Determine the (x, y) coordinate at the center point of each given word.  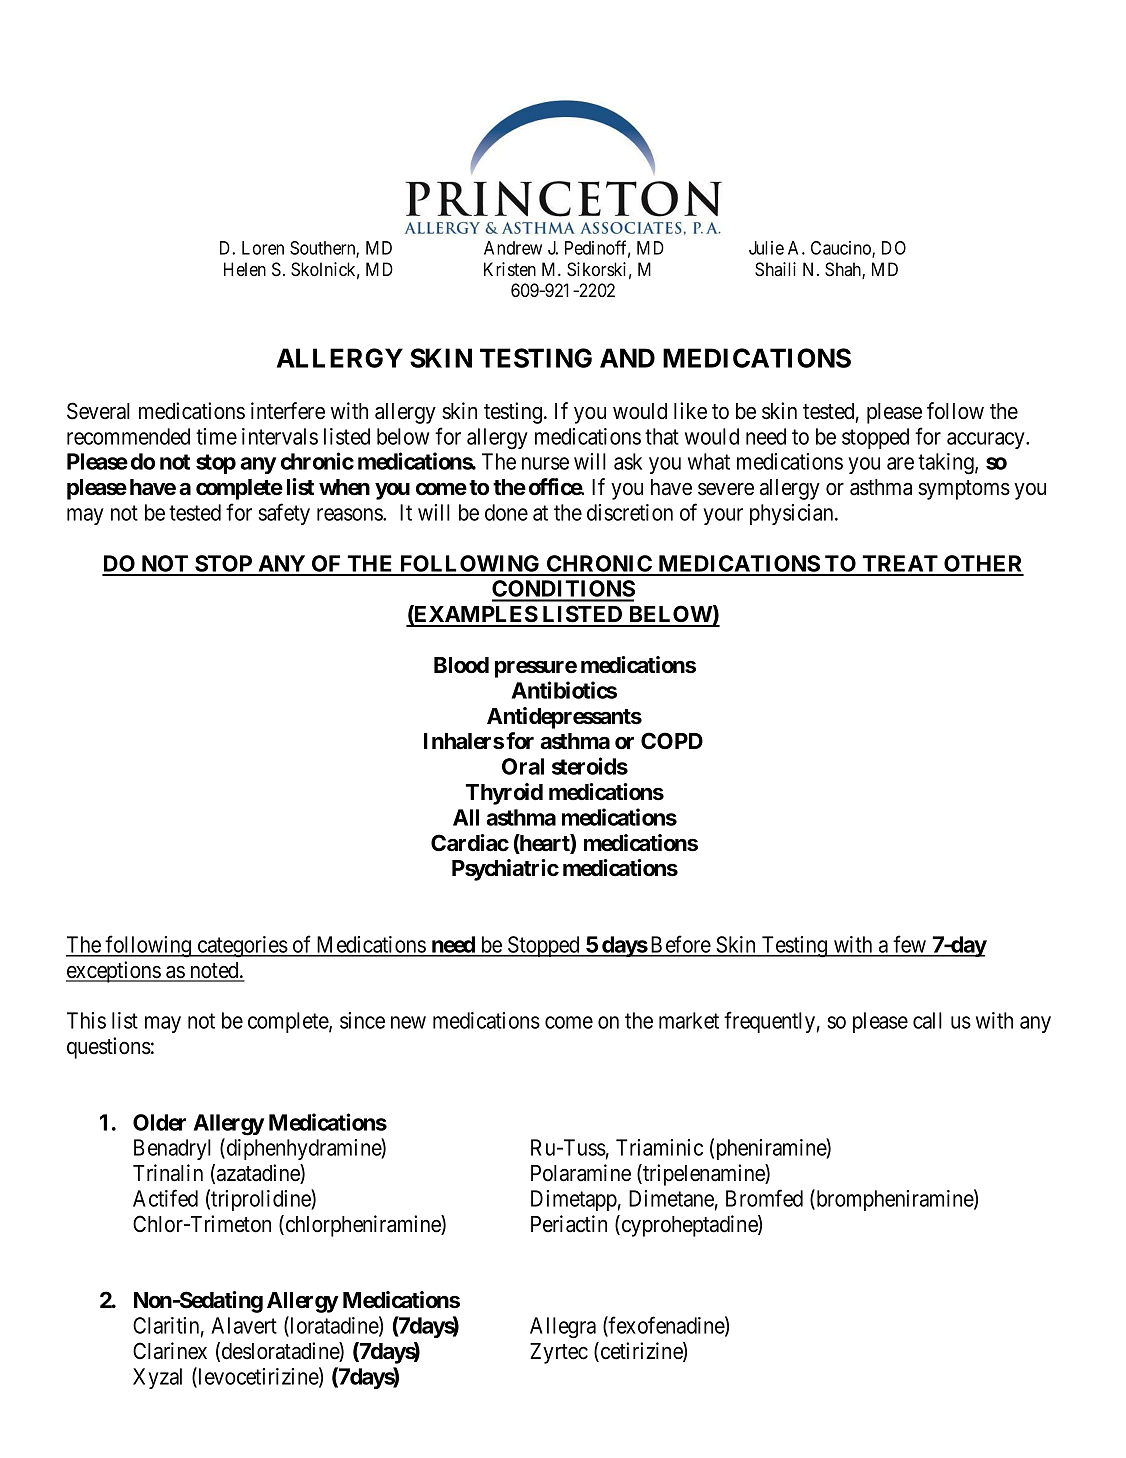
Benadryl (172, 1149)
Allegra (563, 1328)
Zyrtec (559, 1353)
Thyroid (504, 794)
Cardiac (470, 843)
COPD (672, 740)
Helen (245, 269)
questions (109, 1048)
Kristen (510, 269)
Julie (766, 248)
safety (284, 514)
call (927, 1020)
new (408, 1022)
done (506, 512)
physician (793, 514)
